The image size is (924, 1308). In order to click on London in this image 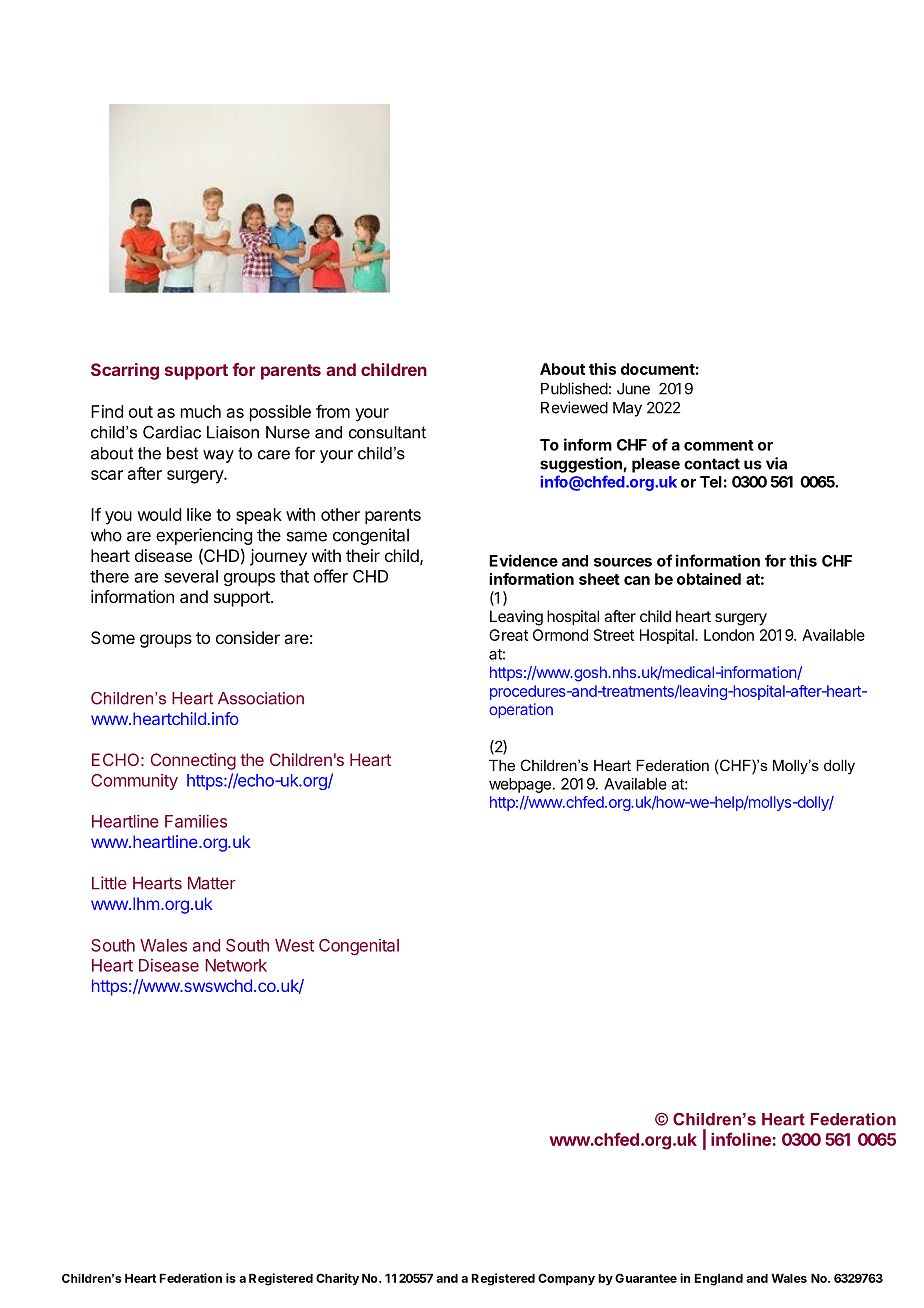, I will do `click(729, 635)`.
